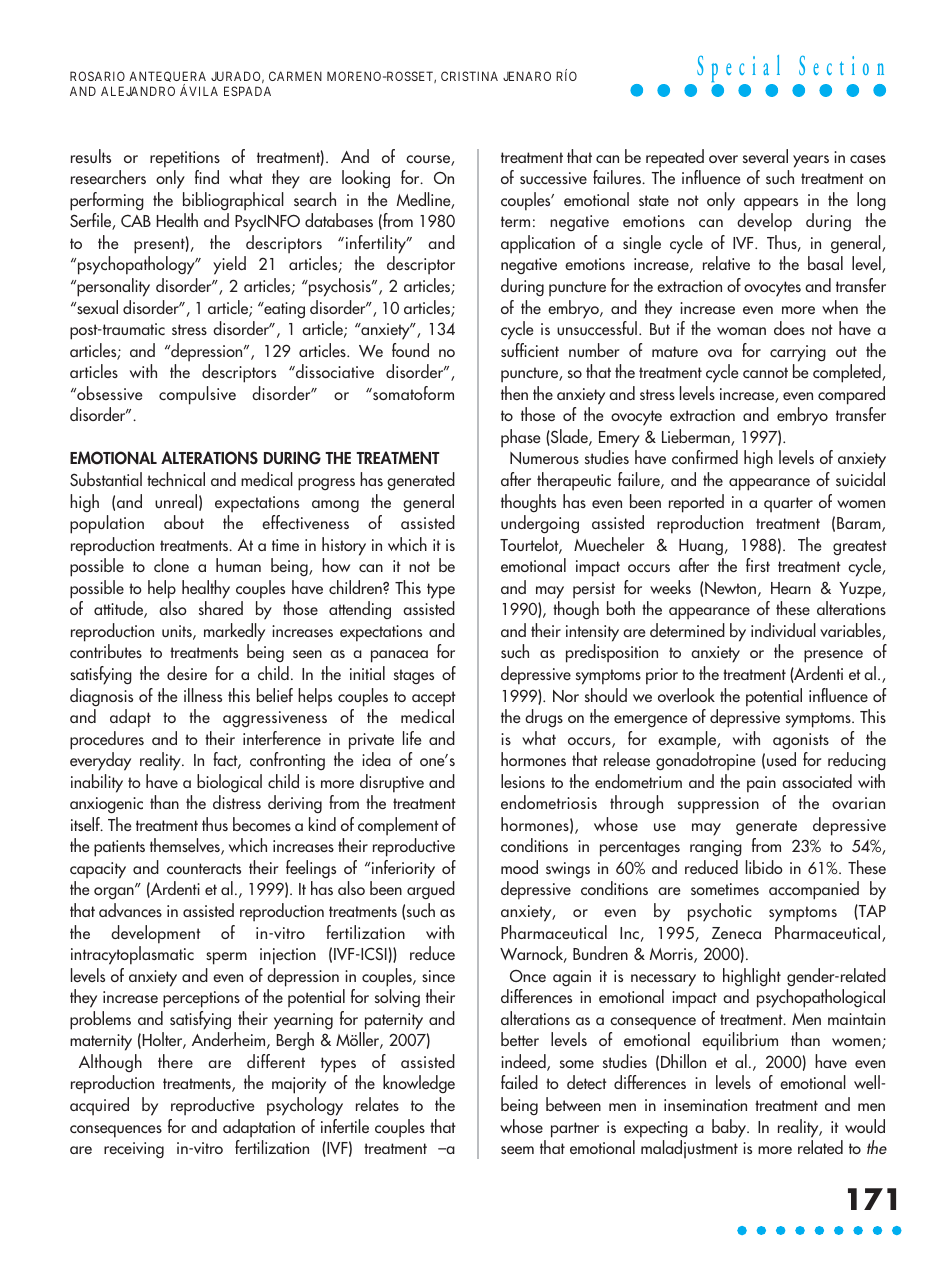 The height and width of the screenshot is (1271, 952). I want to click on phase, so click(520, 438).
